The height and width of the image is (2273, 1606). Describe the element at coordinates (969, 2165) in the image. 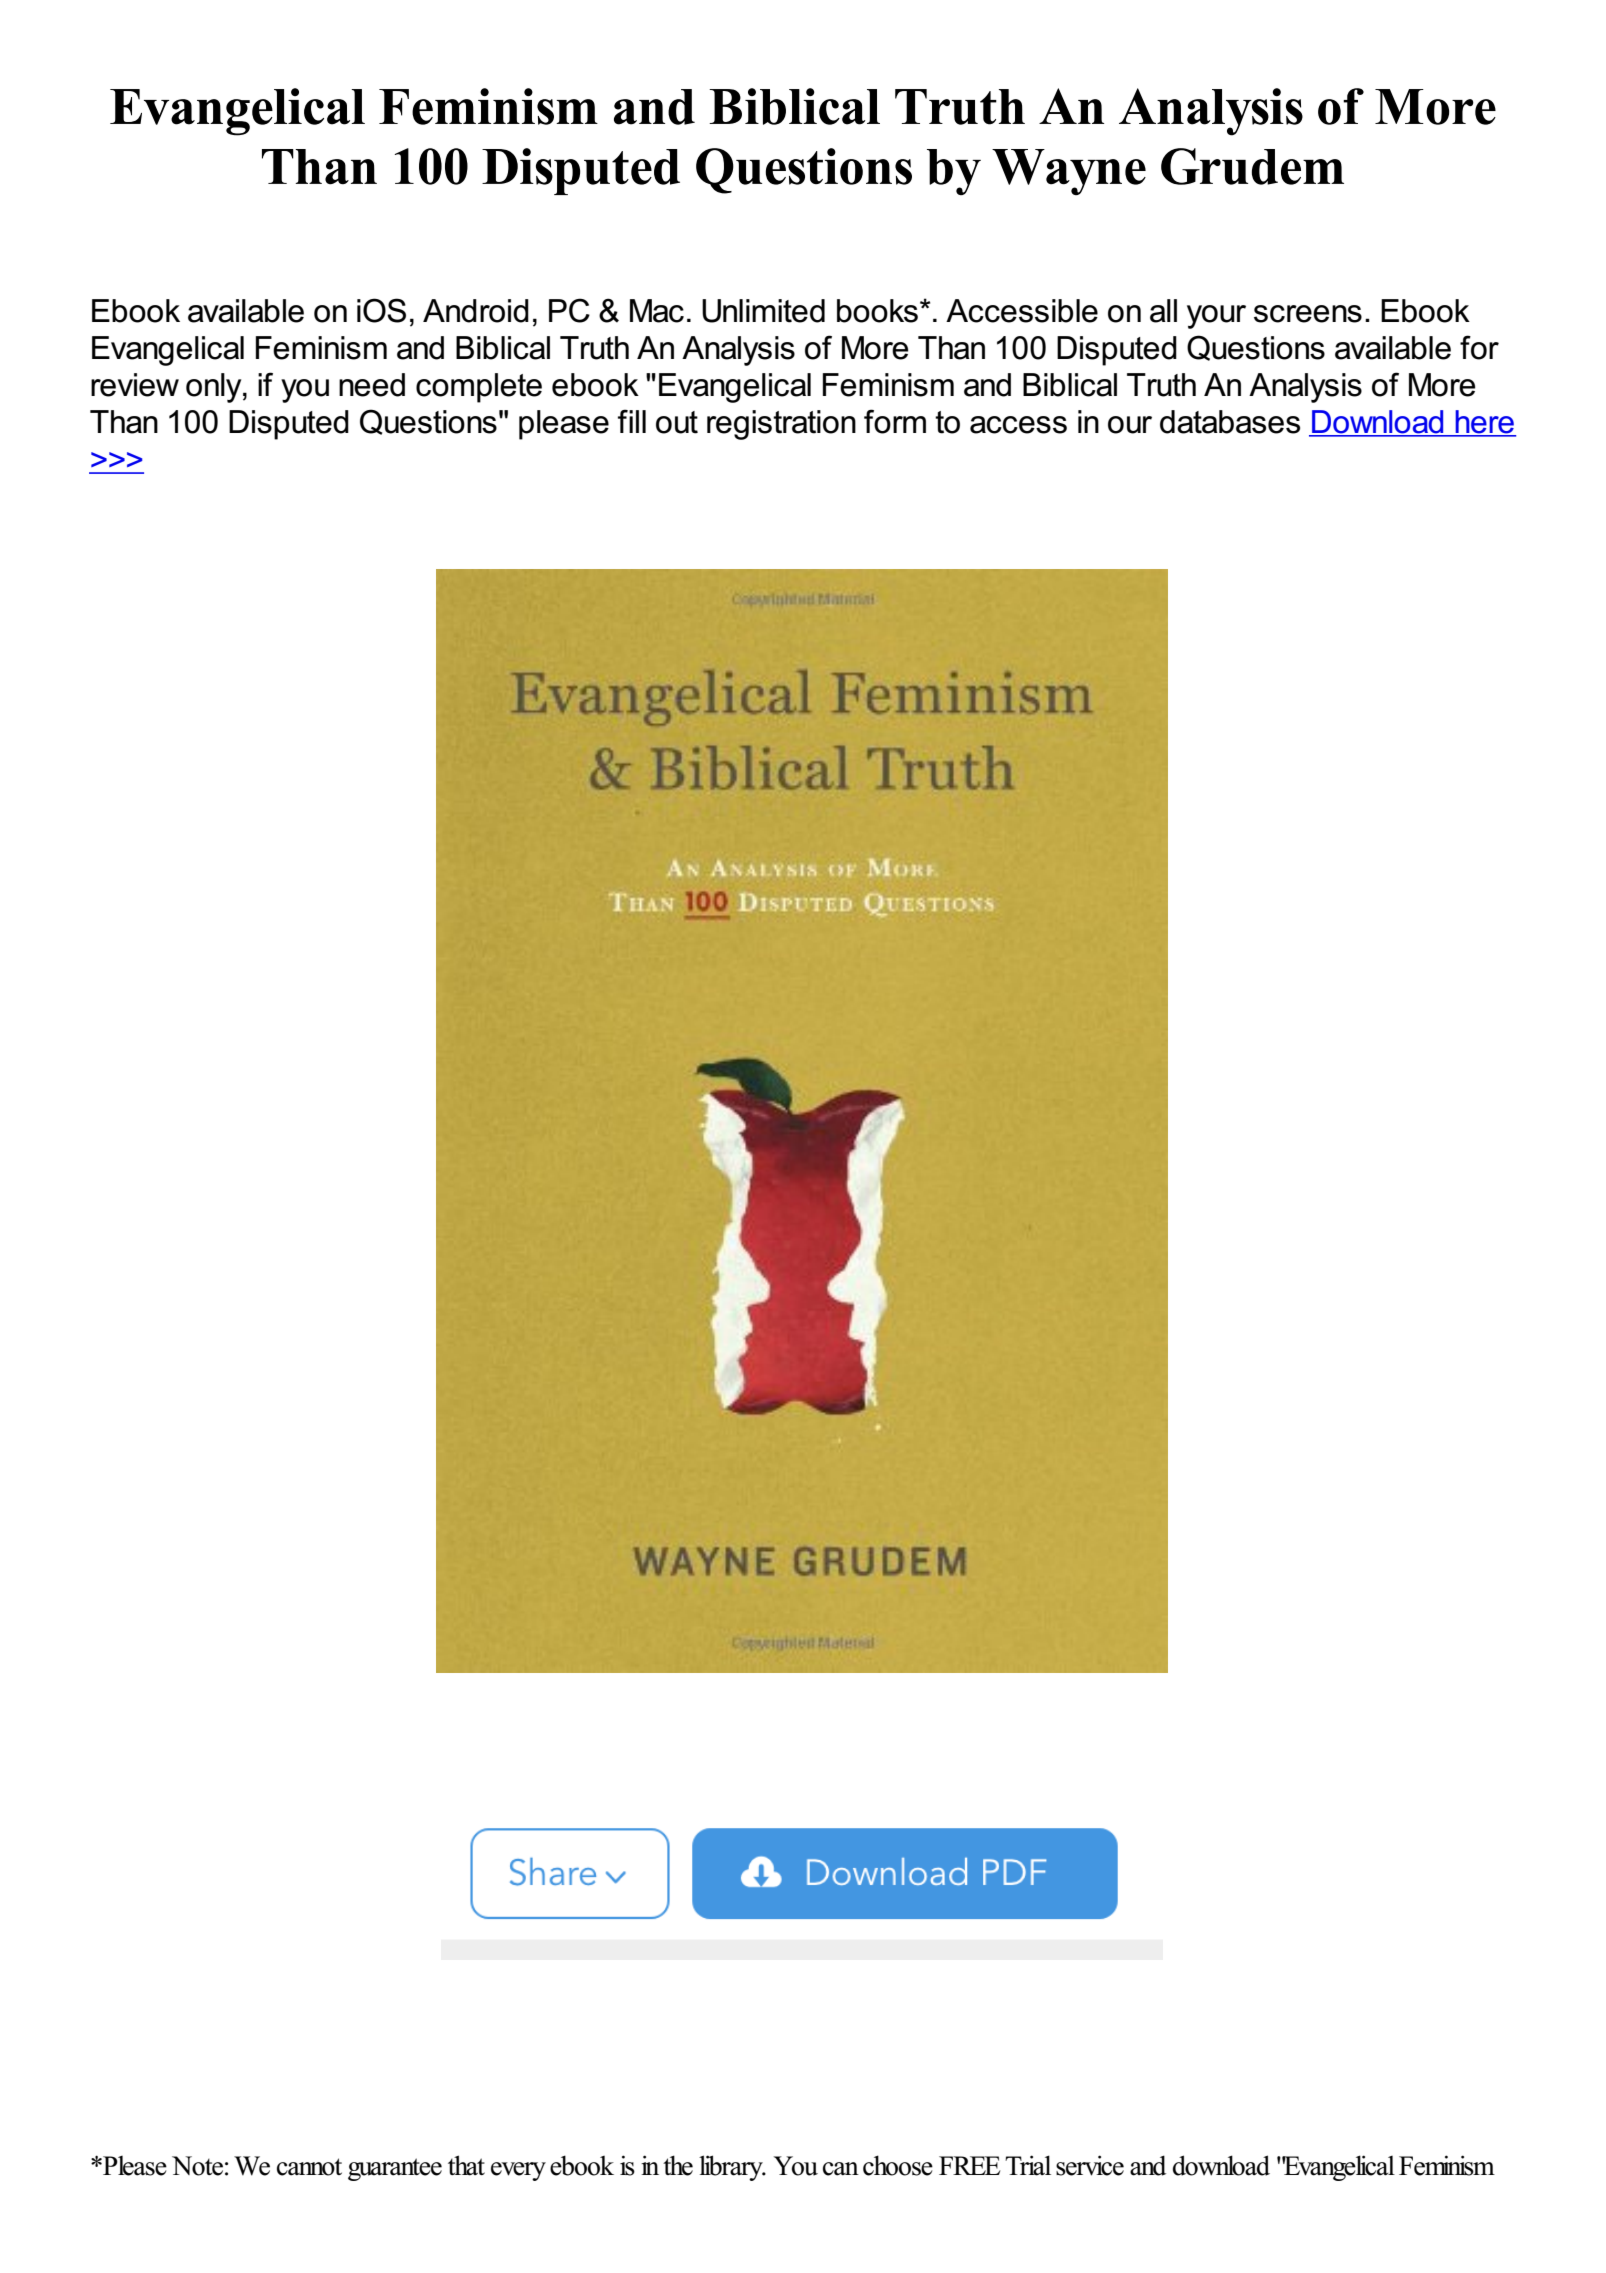

I see `FREE` at that location.
